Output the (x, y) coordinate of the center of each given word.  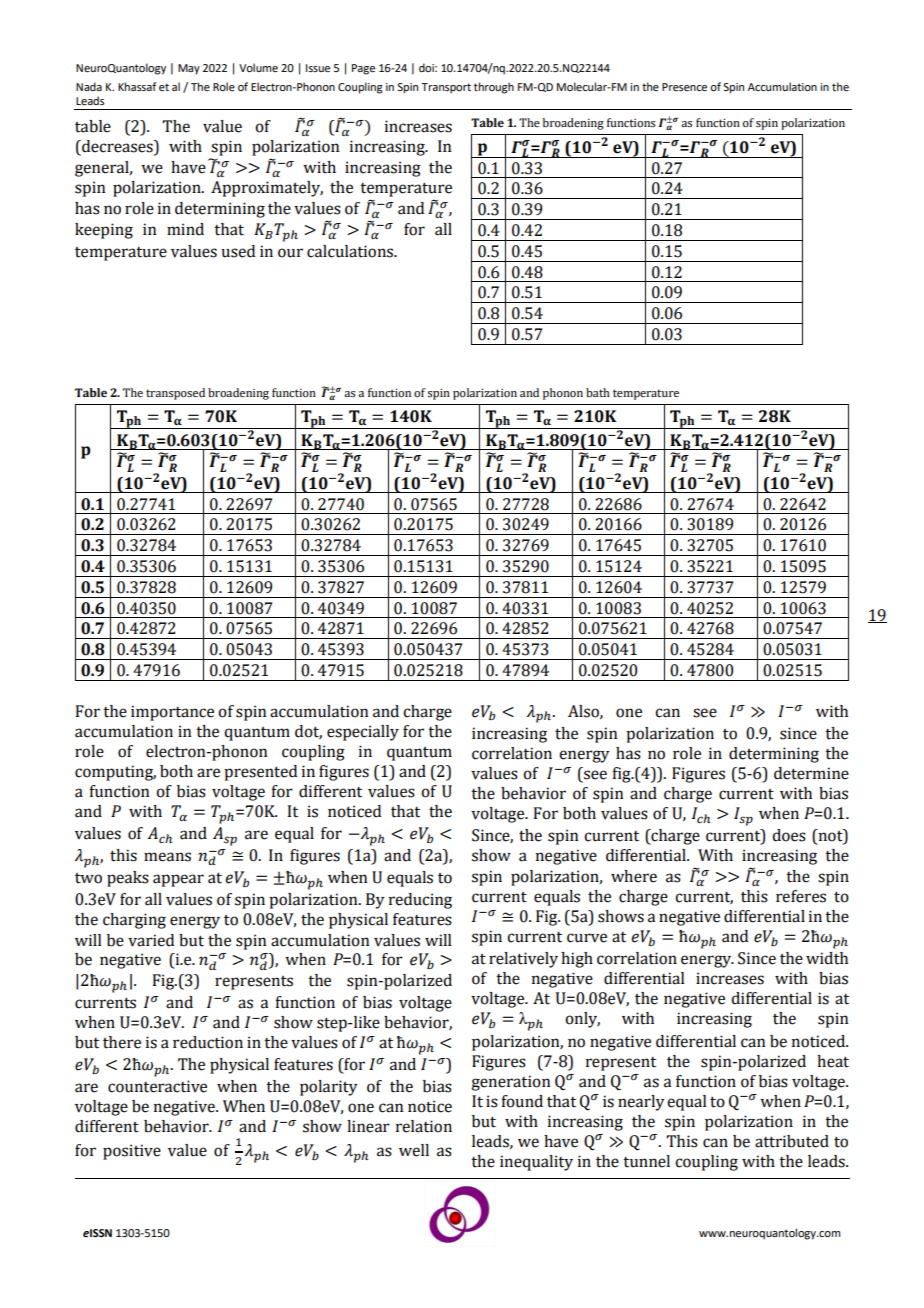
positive (132, 1152)
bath (598, 392)
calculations (351, 251)
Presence (684, 87)
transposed (175, 394)
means (167, 857)
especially (363, 733)
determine (811, 773)
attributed (792, 1141)
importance (172, 713)
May (189, 69)
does (789, 835)
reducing (420, 901)
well (414, 1150)
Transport (446, 88)
